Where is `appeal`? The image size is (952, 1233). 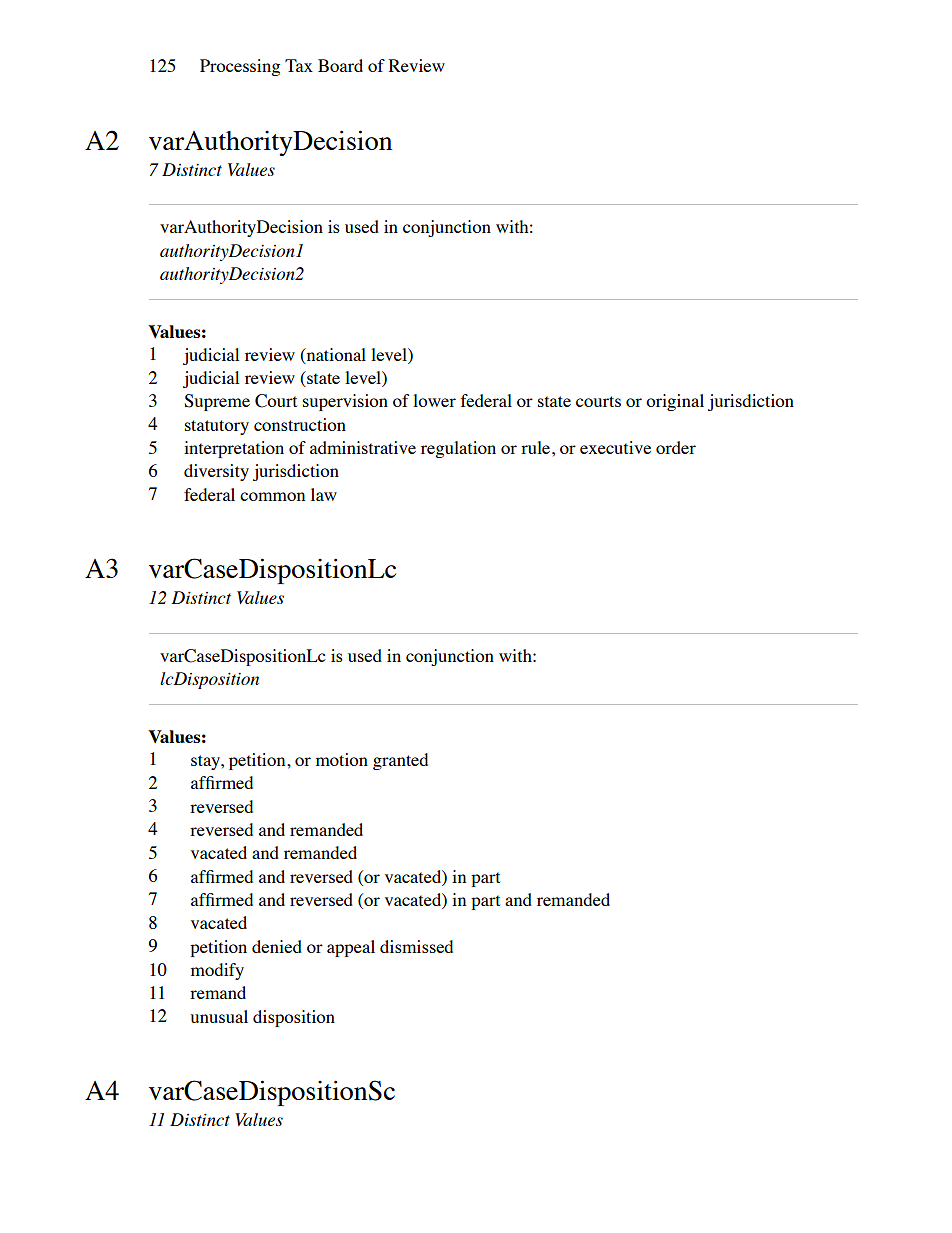 appeal is located at coordinates (351, 948).
